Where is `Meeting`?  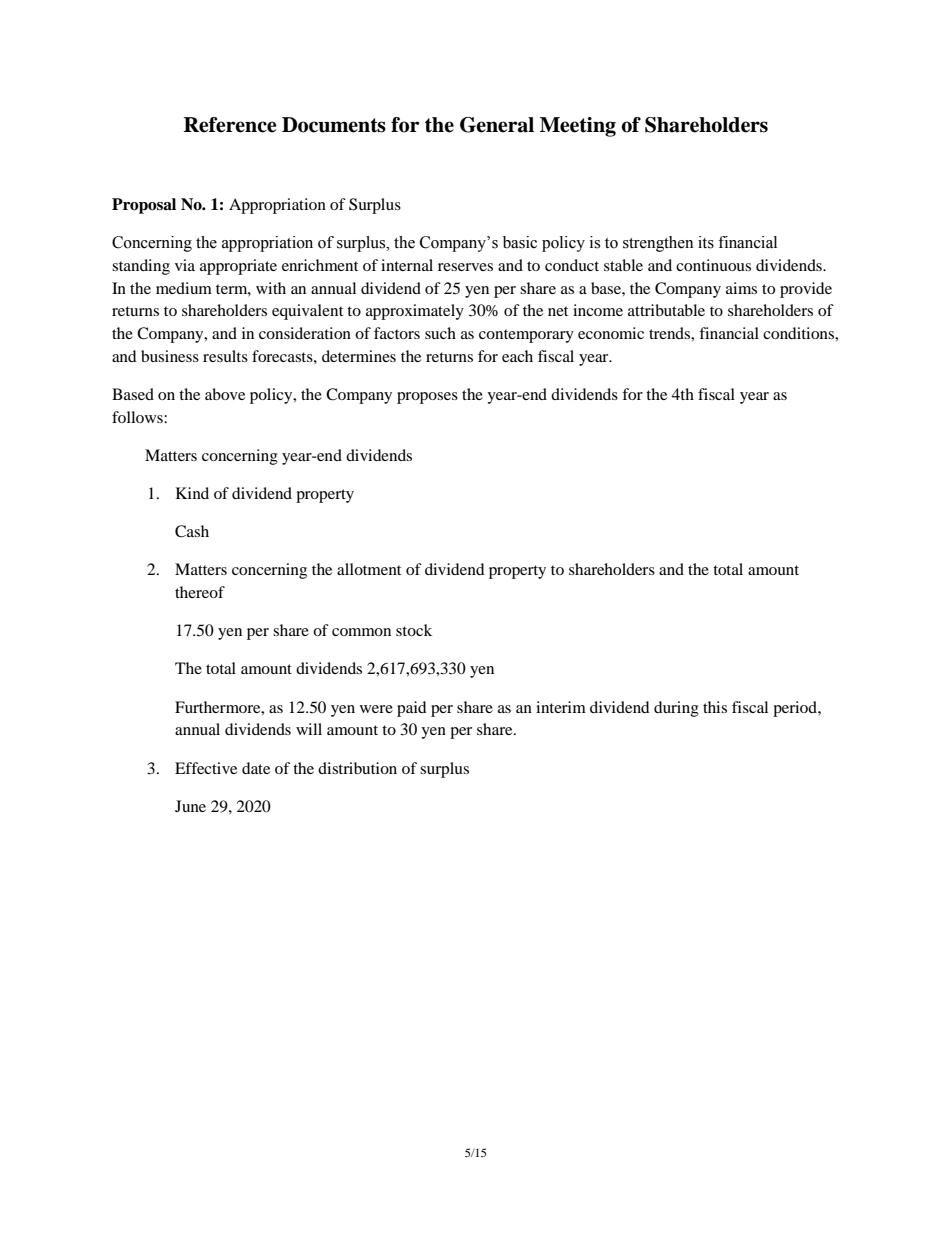 Meeting is located at coordinates (578, 127).
